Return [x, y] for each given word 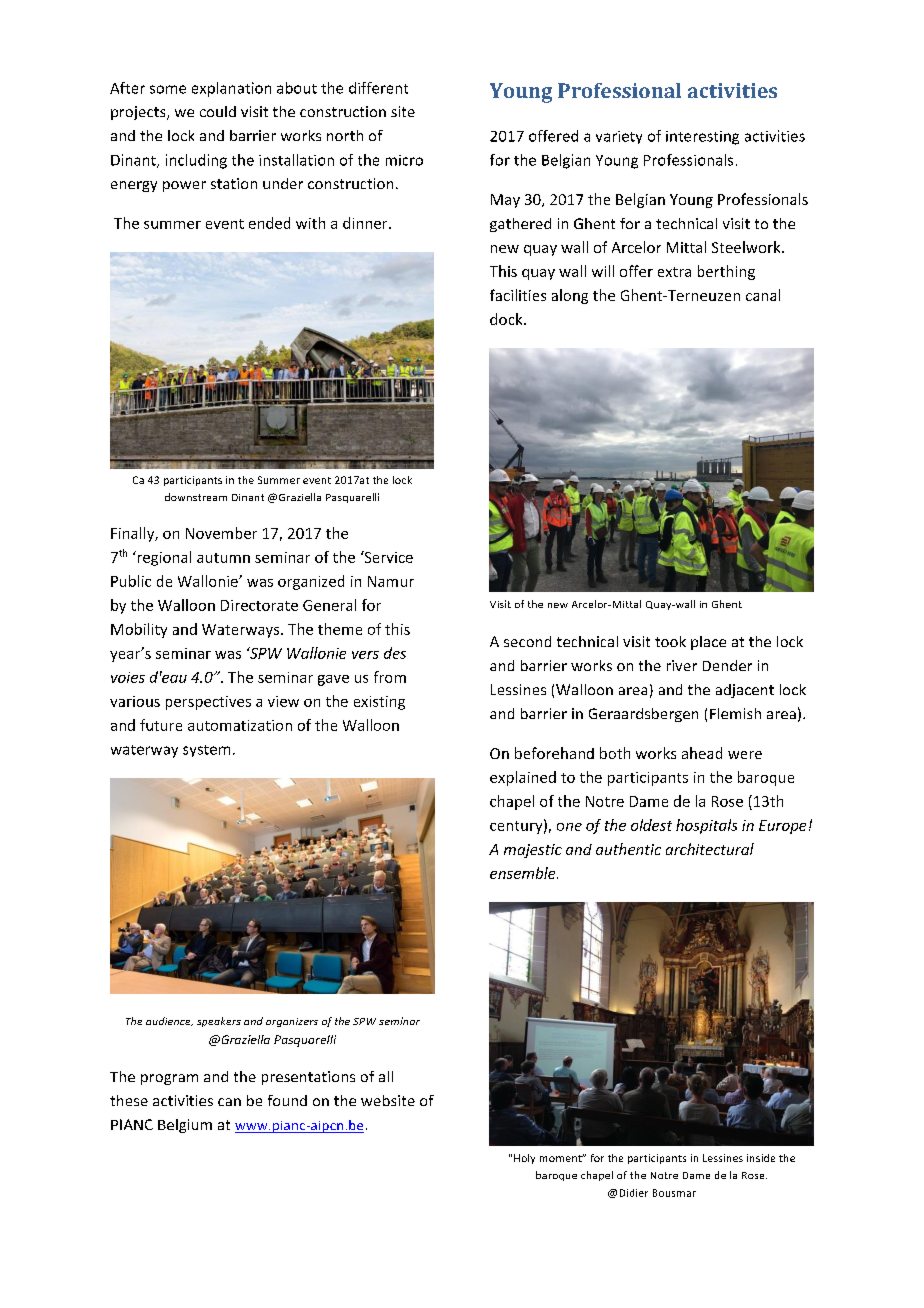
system [206, 751]
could [218, 111]
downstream [196, 497]
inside [761, 1158]
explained [523, 778]
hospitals [706, 826]
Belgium [185, 1126]
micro [404, 160]
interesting [702, 138]
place [708, 643]
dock [507, 319]
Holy [524, 1159]
